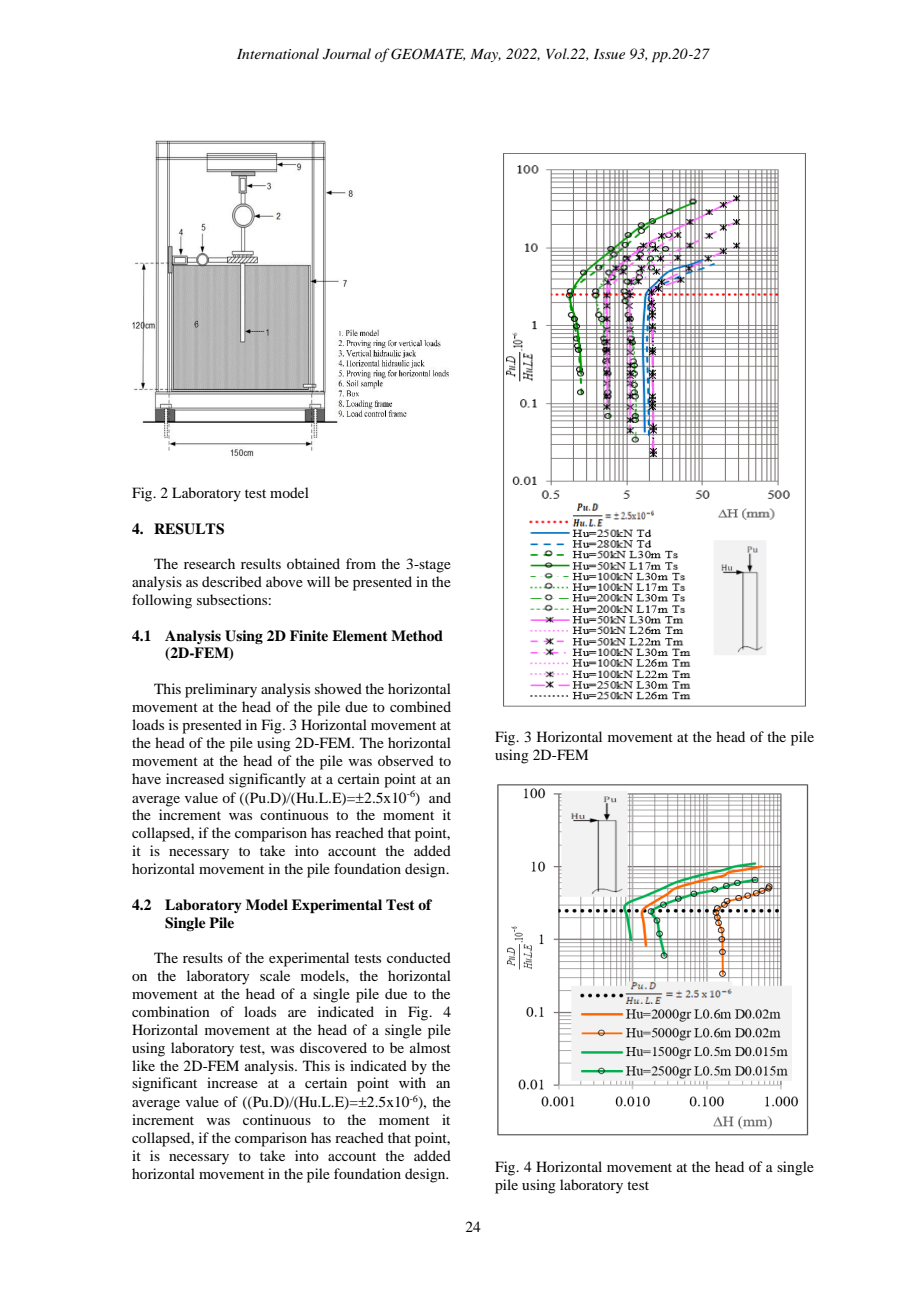  What do you see at coordinates (209, 563) in the page?
I see `research` at bounding box center [209, 563].
